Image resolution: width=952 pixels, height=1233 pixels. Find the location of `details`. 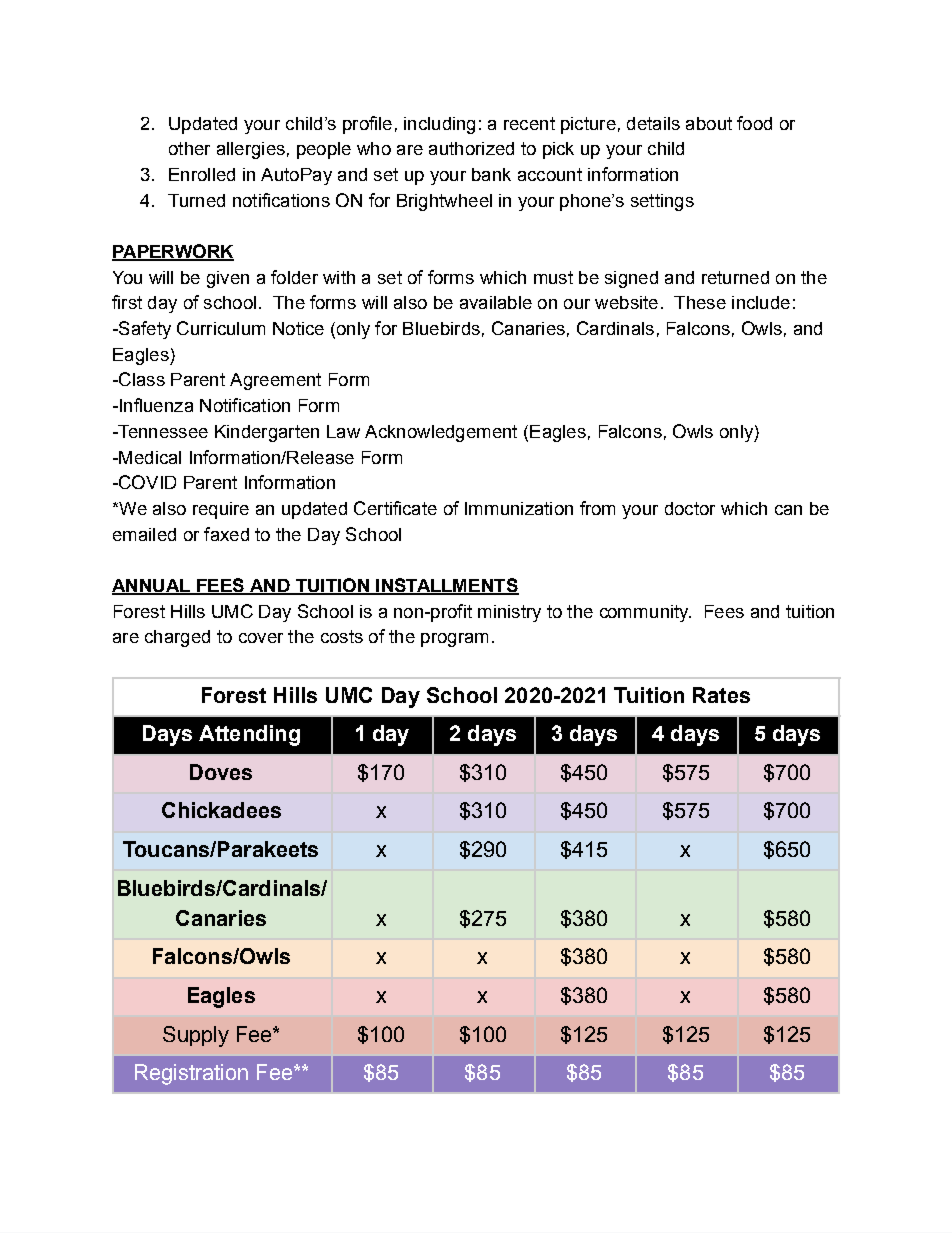

details is located at coordinates (653, 123).
